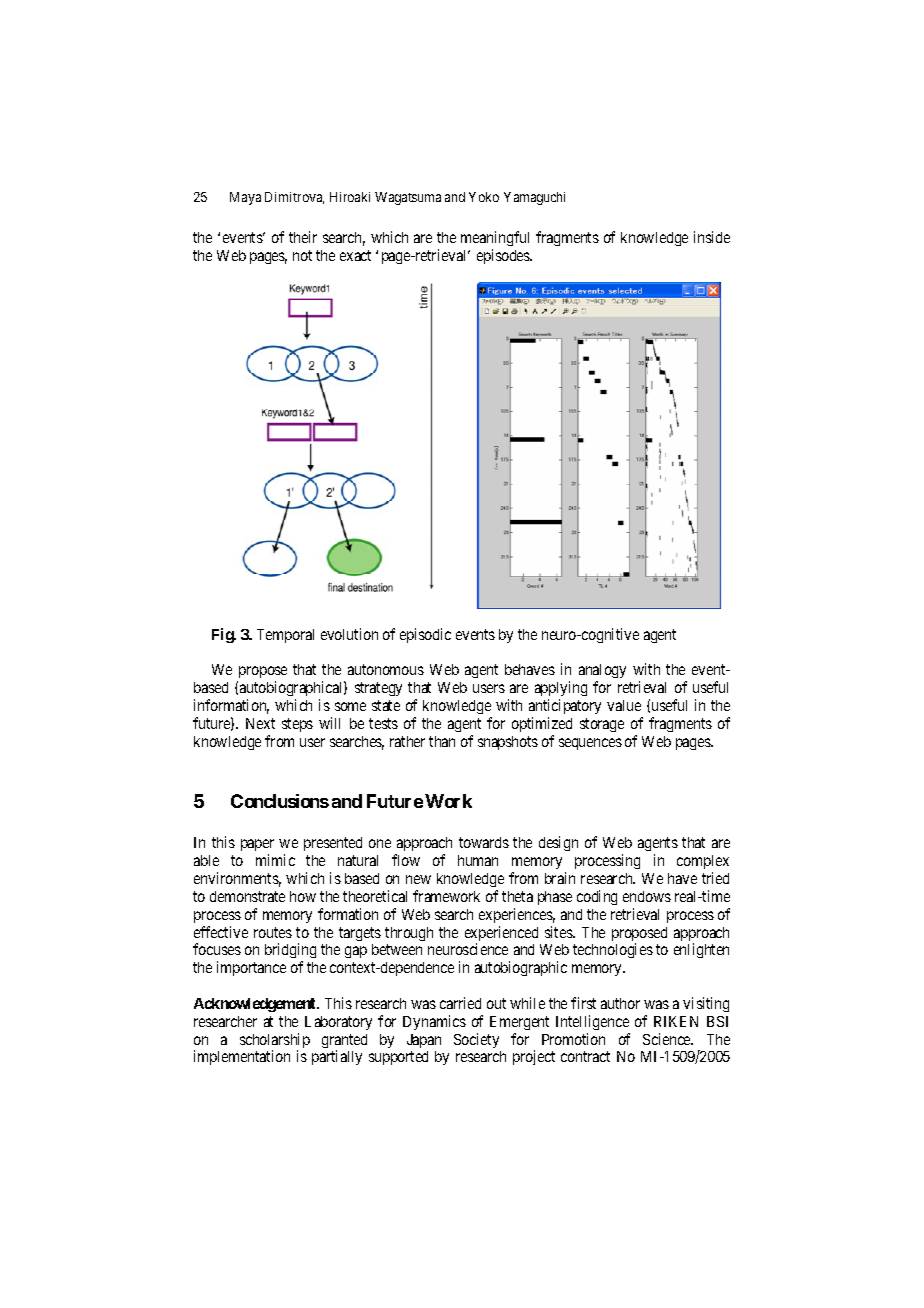 The width and height of the page is (924, 1308). I want to click on inside, so click(712, 237).
